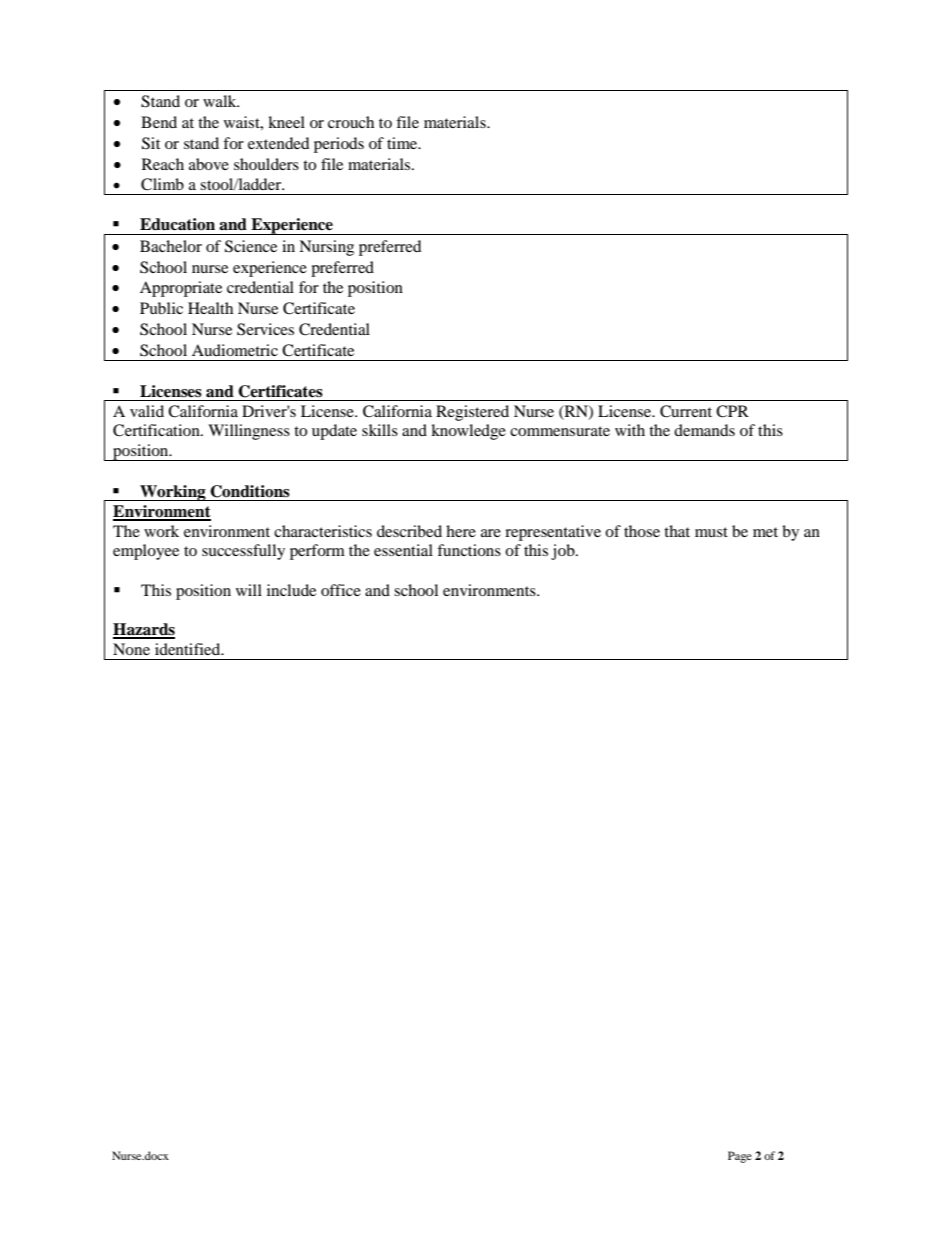 The image size is (952, 1233). Describe the element at coordinates (686, 411) in the image. I see `Current` at that location.
